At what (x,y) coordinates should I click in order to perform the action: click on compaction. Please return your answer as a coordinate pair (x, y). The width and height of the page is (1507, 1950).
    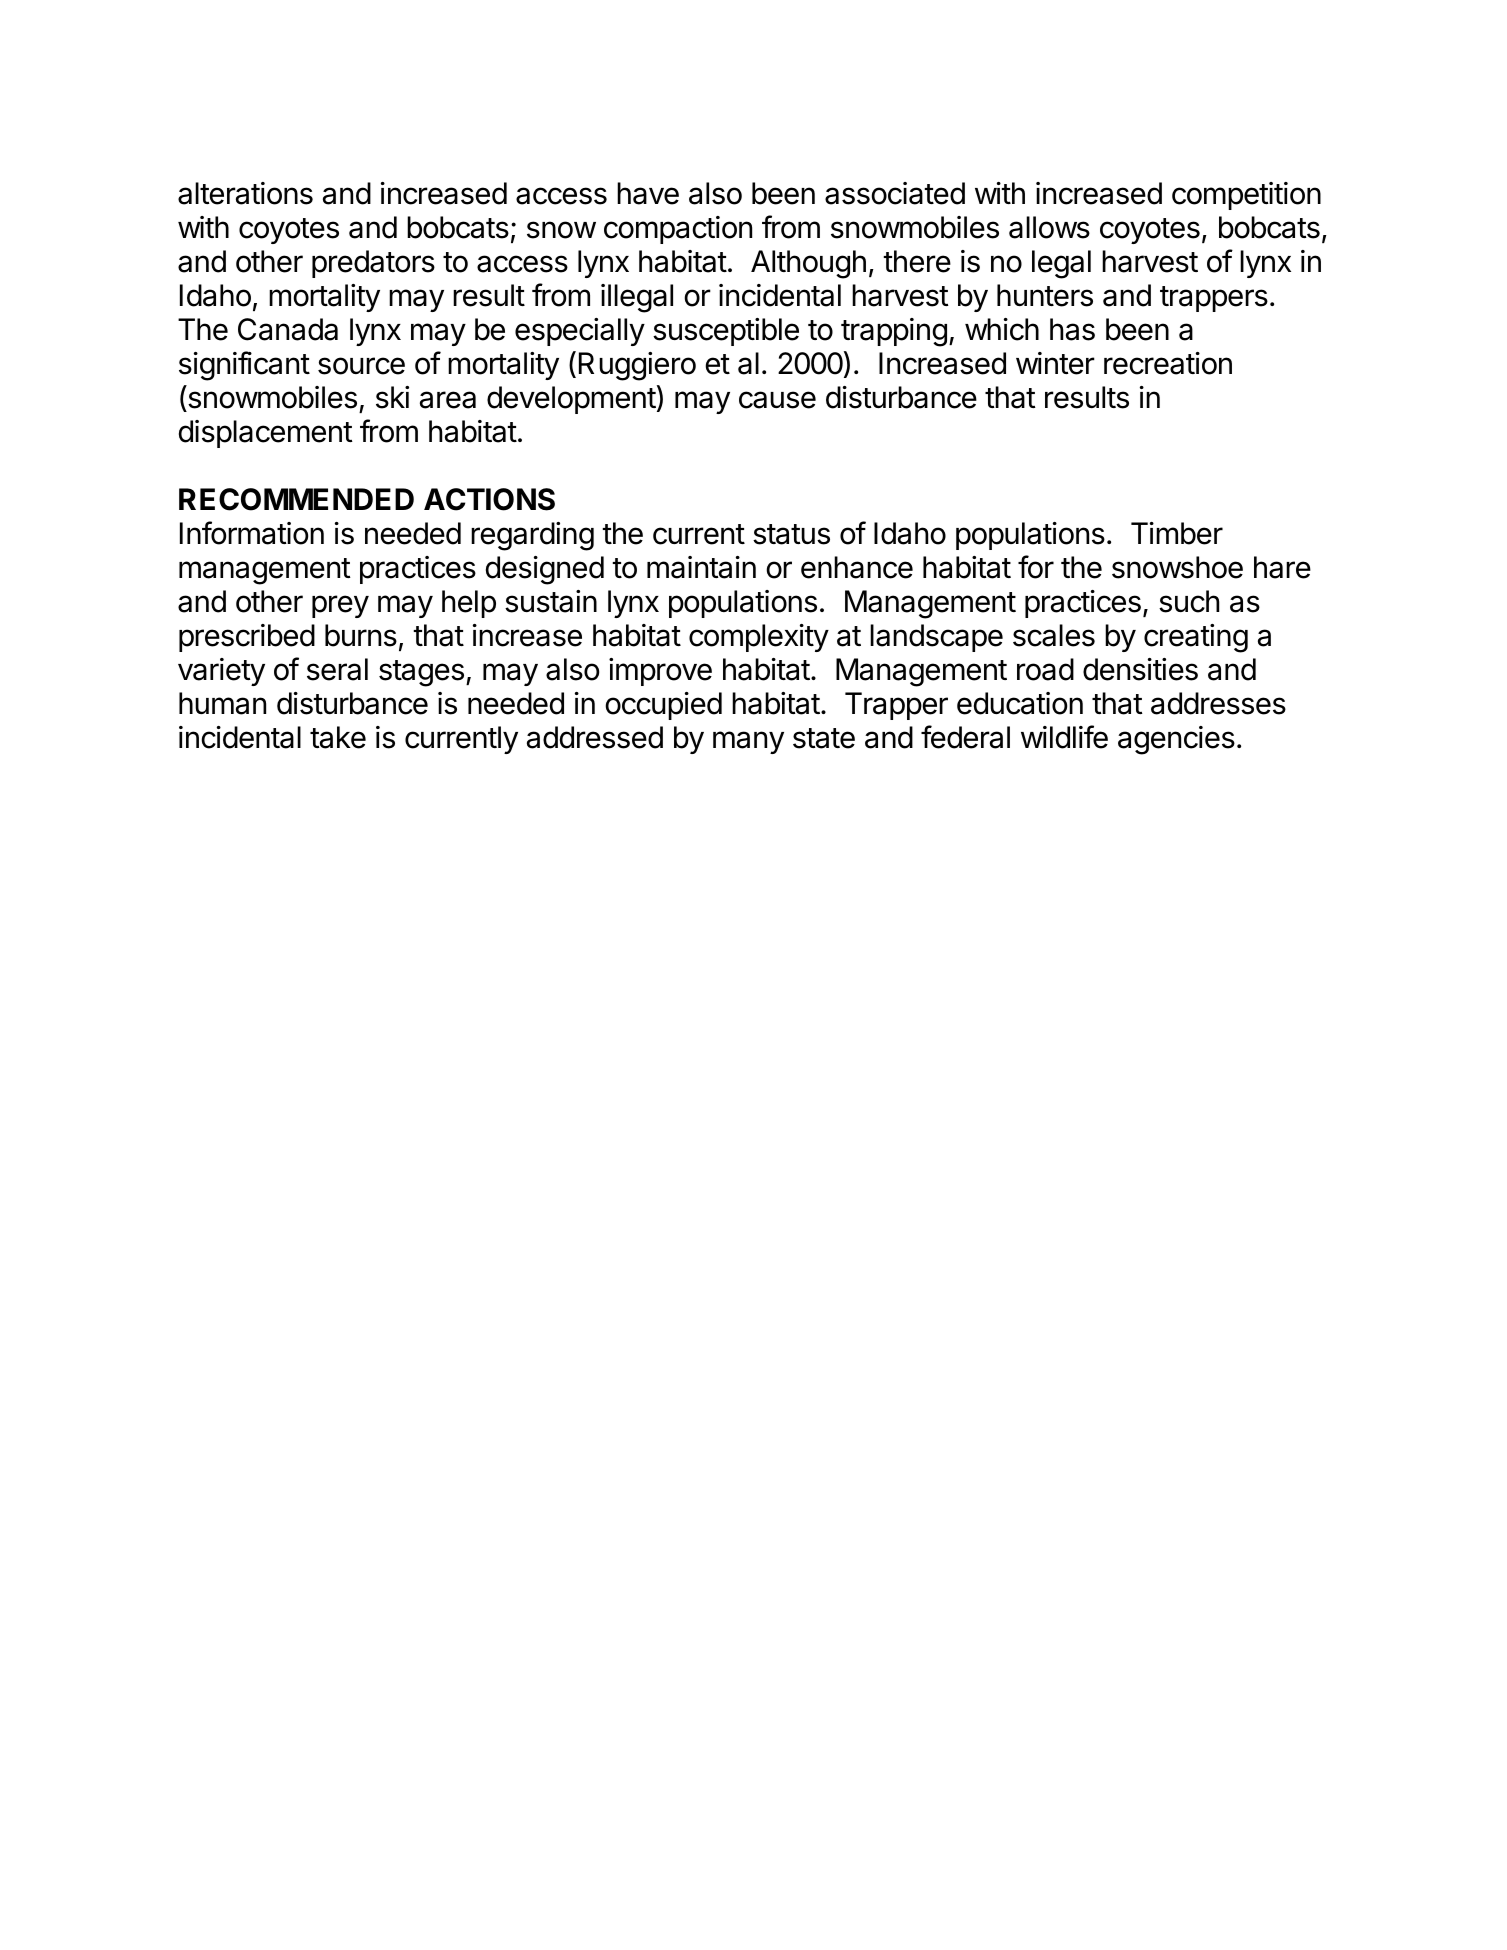
    Looking at the image, I should click on (678, 230).
